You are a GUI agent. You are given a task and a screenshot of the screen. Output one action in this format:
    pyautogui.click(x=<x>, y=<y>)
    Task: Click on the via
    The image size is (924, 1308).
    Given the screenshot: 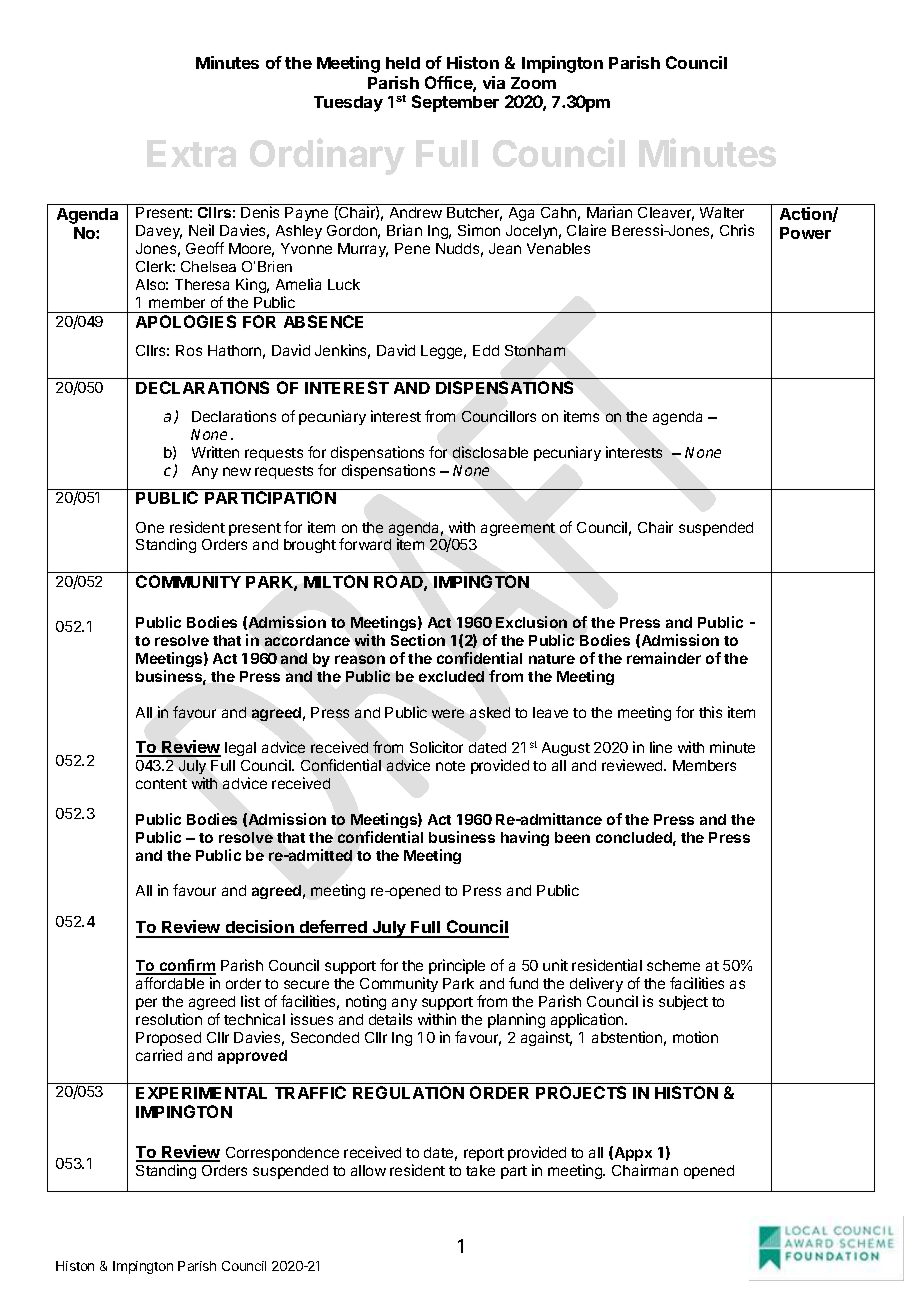 What is the action you would take?
    pyautogui.click(x=494, y=82)
